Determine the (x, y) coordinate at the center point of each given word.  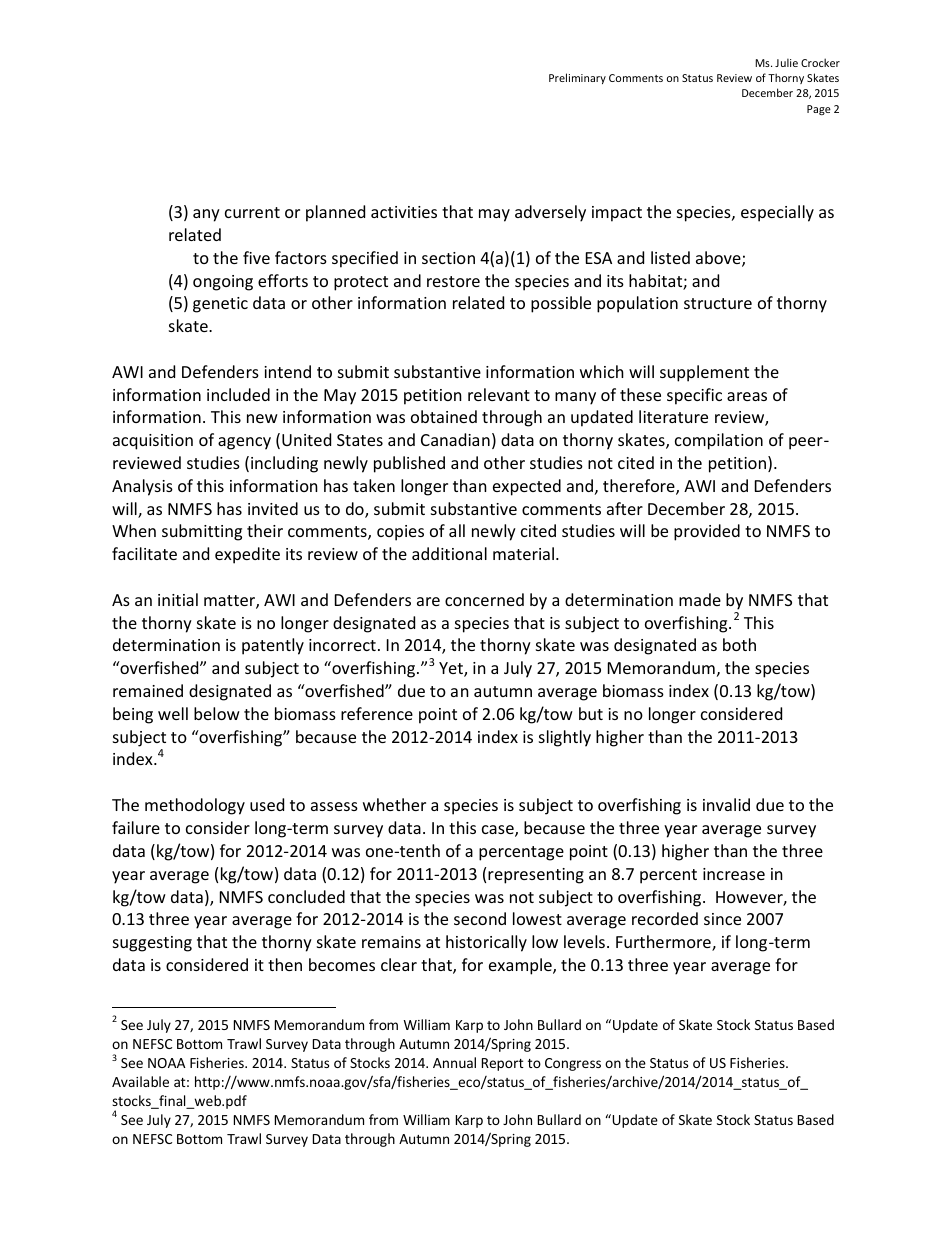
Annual (454, 1062)
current (252, 212)
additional (449, 553)
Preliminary (577, 78)
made (700, 599)
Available (140, 1081)
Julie (786, 62)
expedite (247, 555)
